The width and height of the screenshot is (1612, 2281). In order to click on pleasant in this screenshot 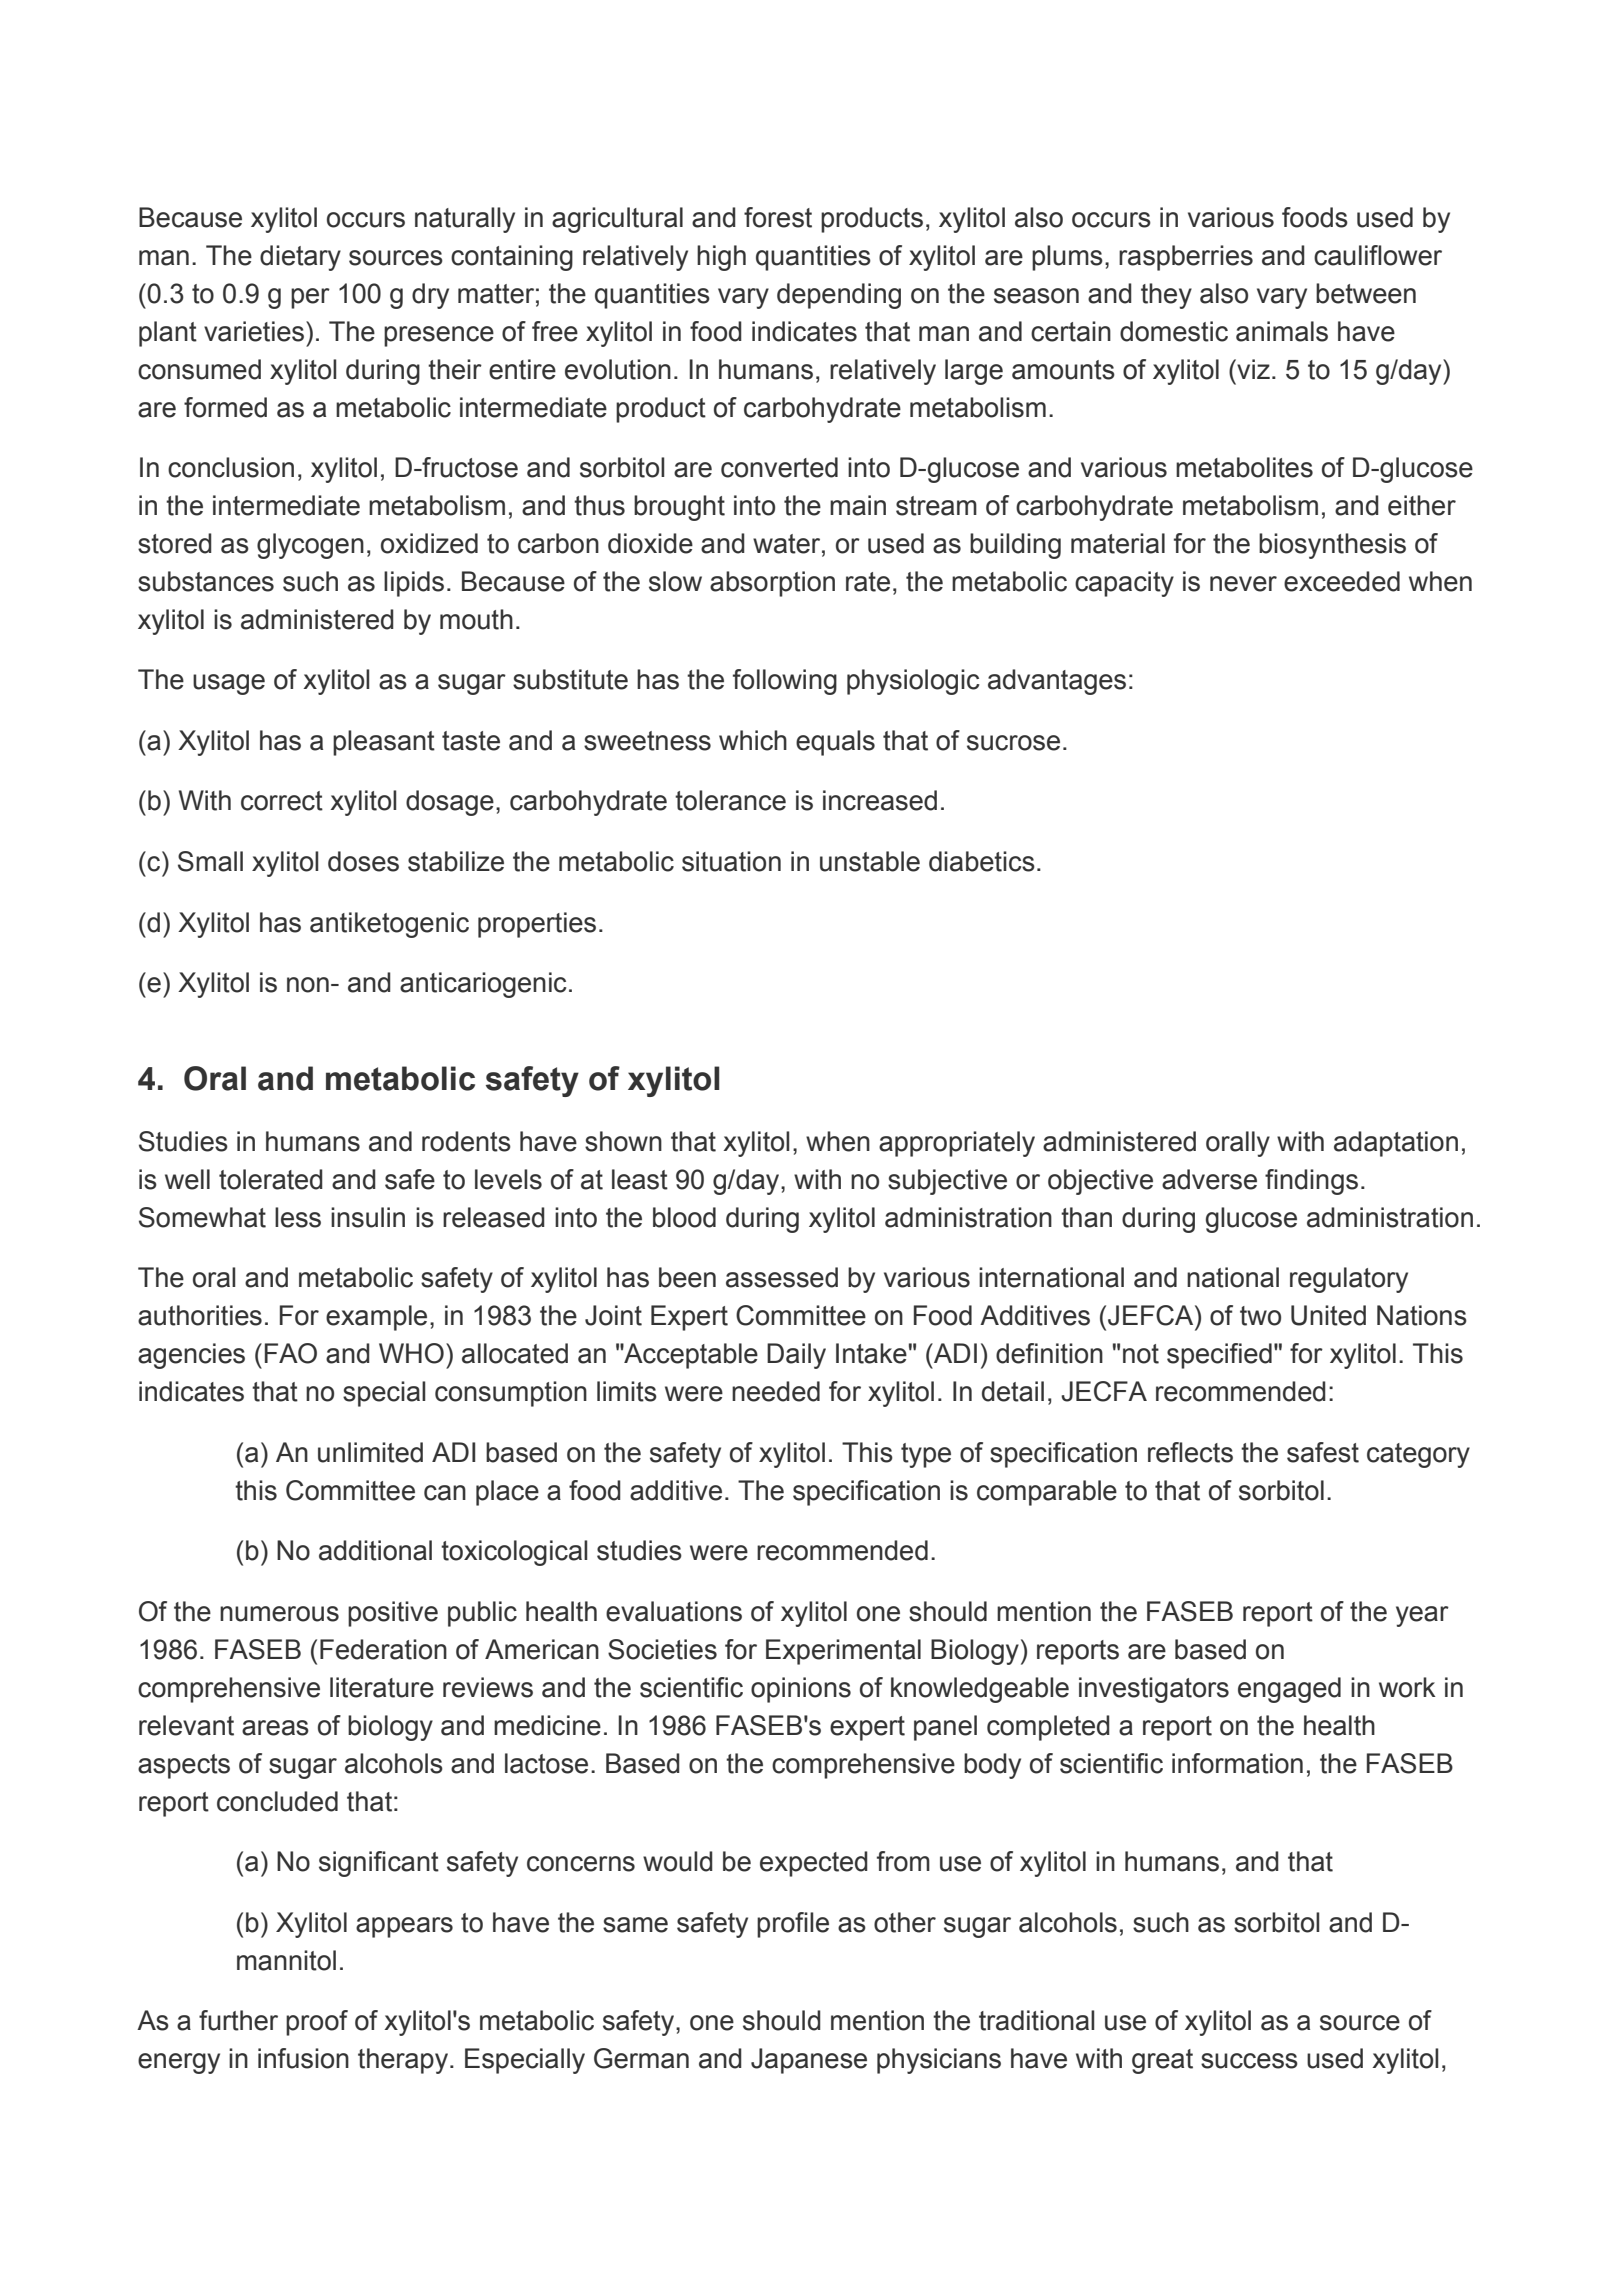, I will do `click(384, 743)`.
